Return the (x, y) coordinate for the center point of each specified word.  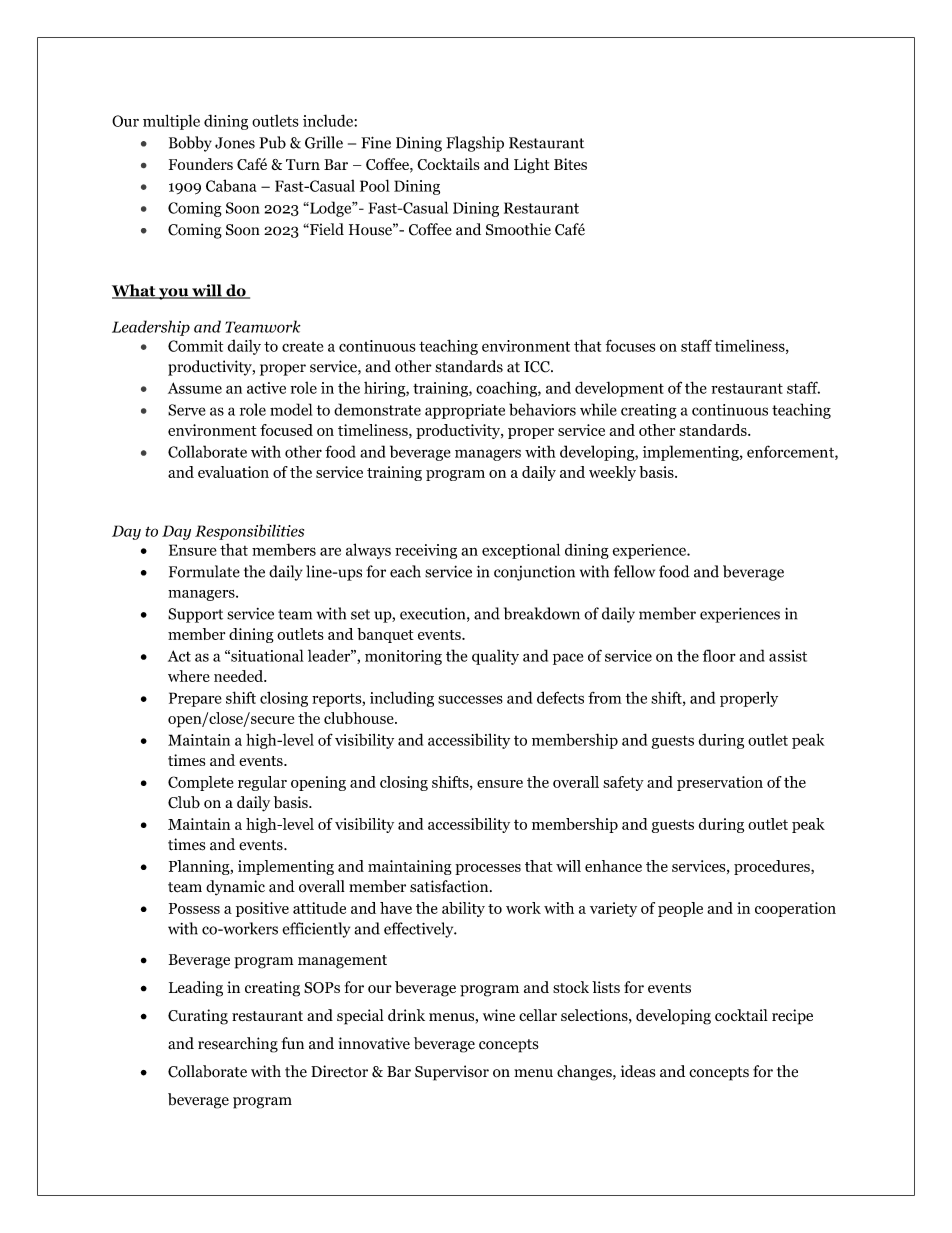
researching (238, 1045)
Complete (200, 783)
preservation (720, 783)
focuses (630, 345)
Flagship (475, 144)
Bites (570, 164)
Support (195, 615)
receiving (426, 551)
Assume (195, 388)
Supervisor (452, 1073)
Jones (235, 143)
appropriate (465, 411)
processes (488, 869)
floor (719, 655)
